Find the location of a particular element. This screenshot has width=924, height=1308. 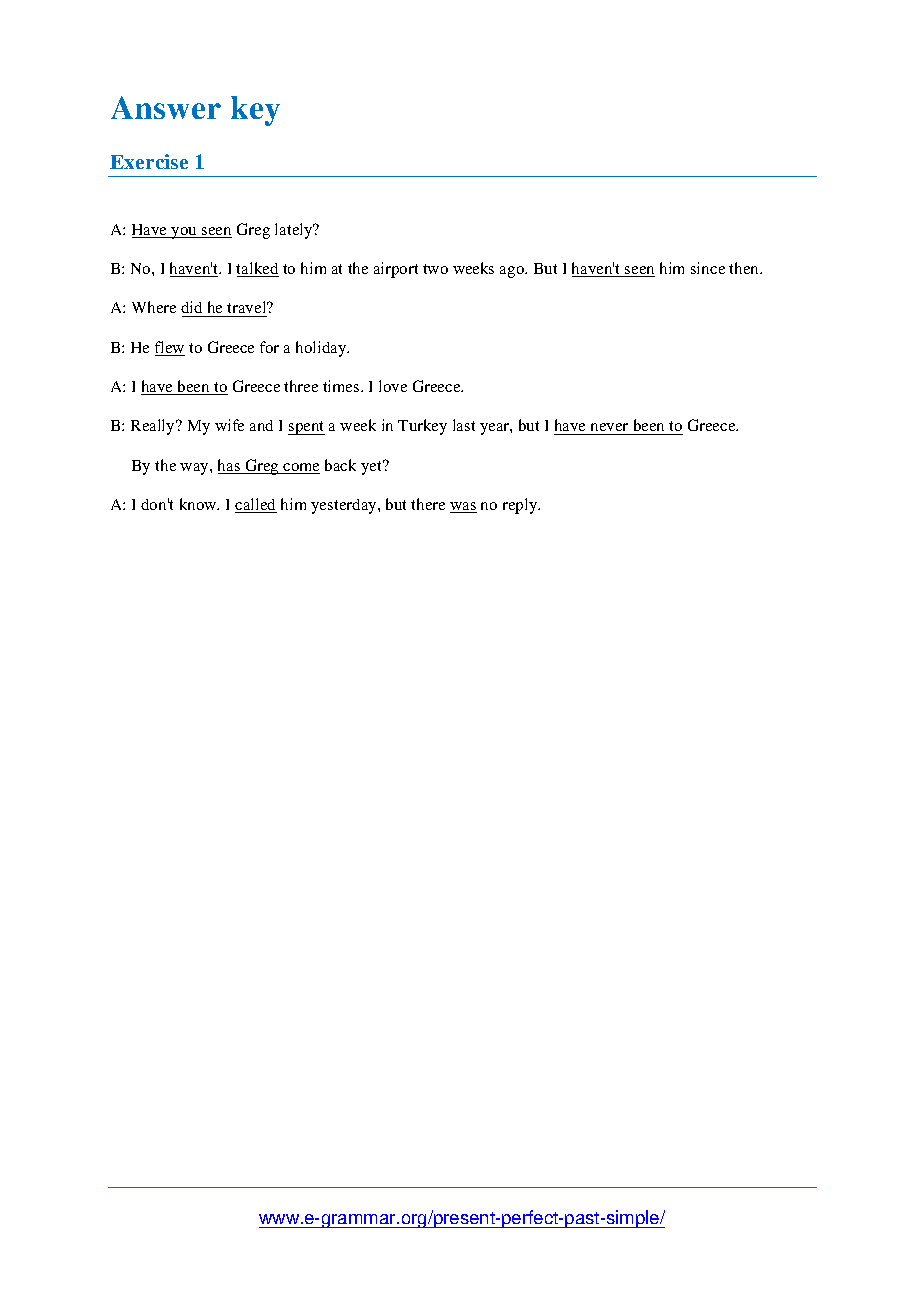

two is located at coordinates (435, 269).
